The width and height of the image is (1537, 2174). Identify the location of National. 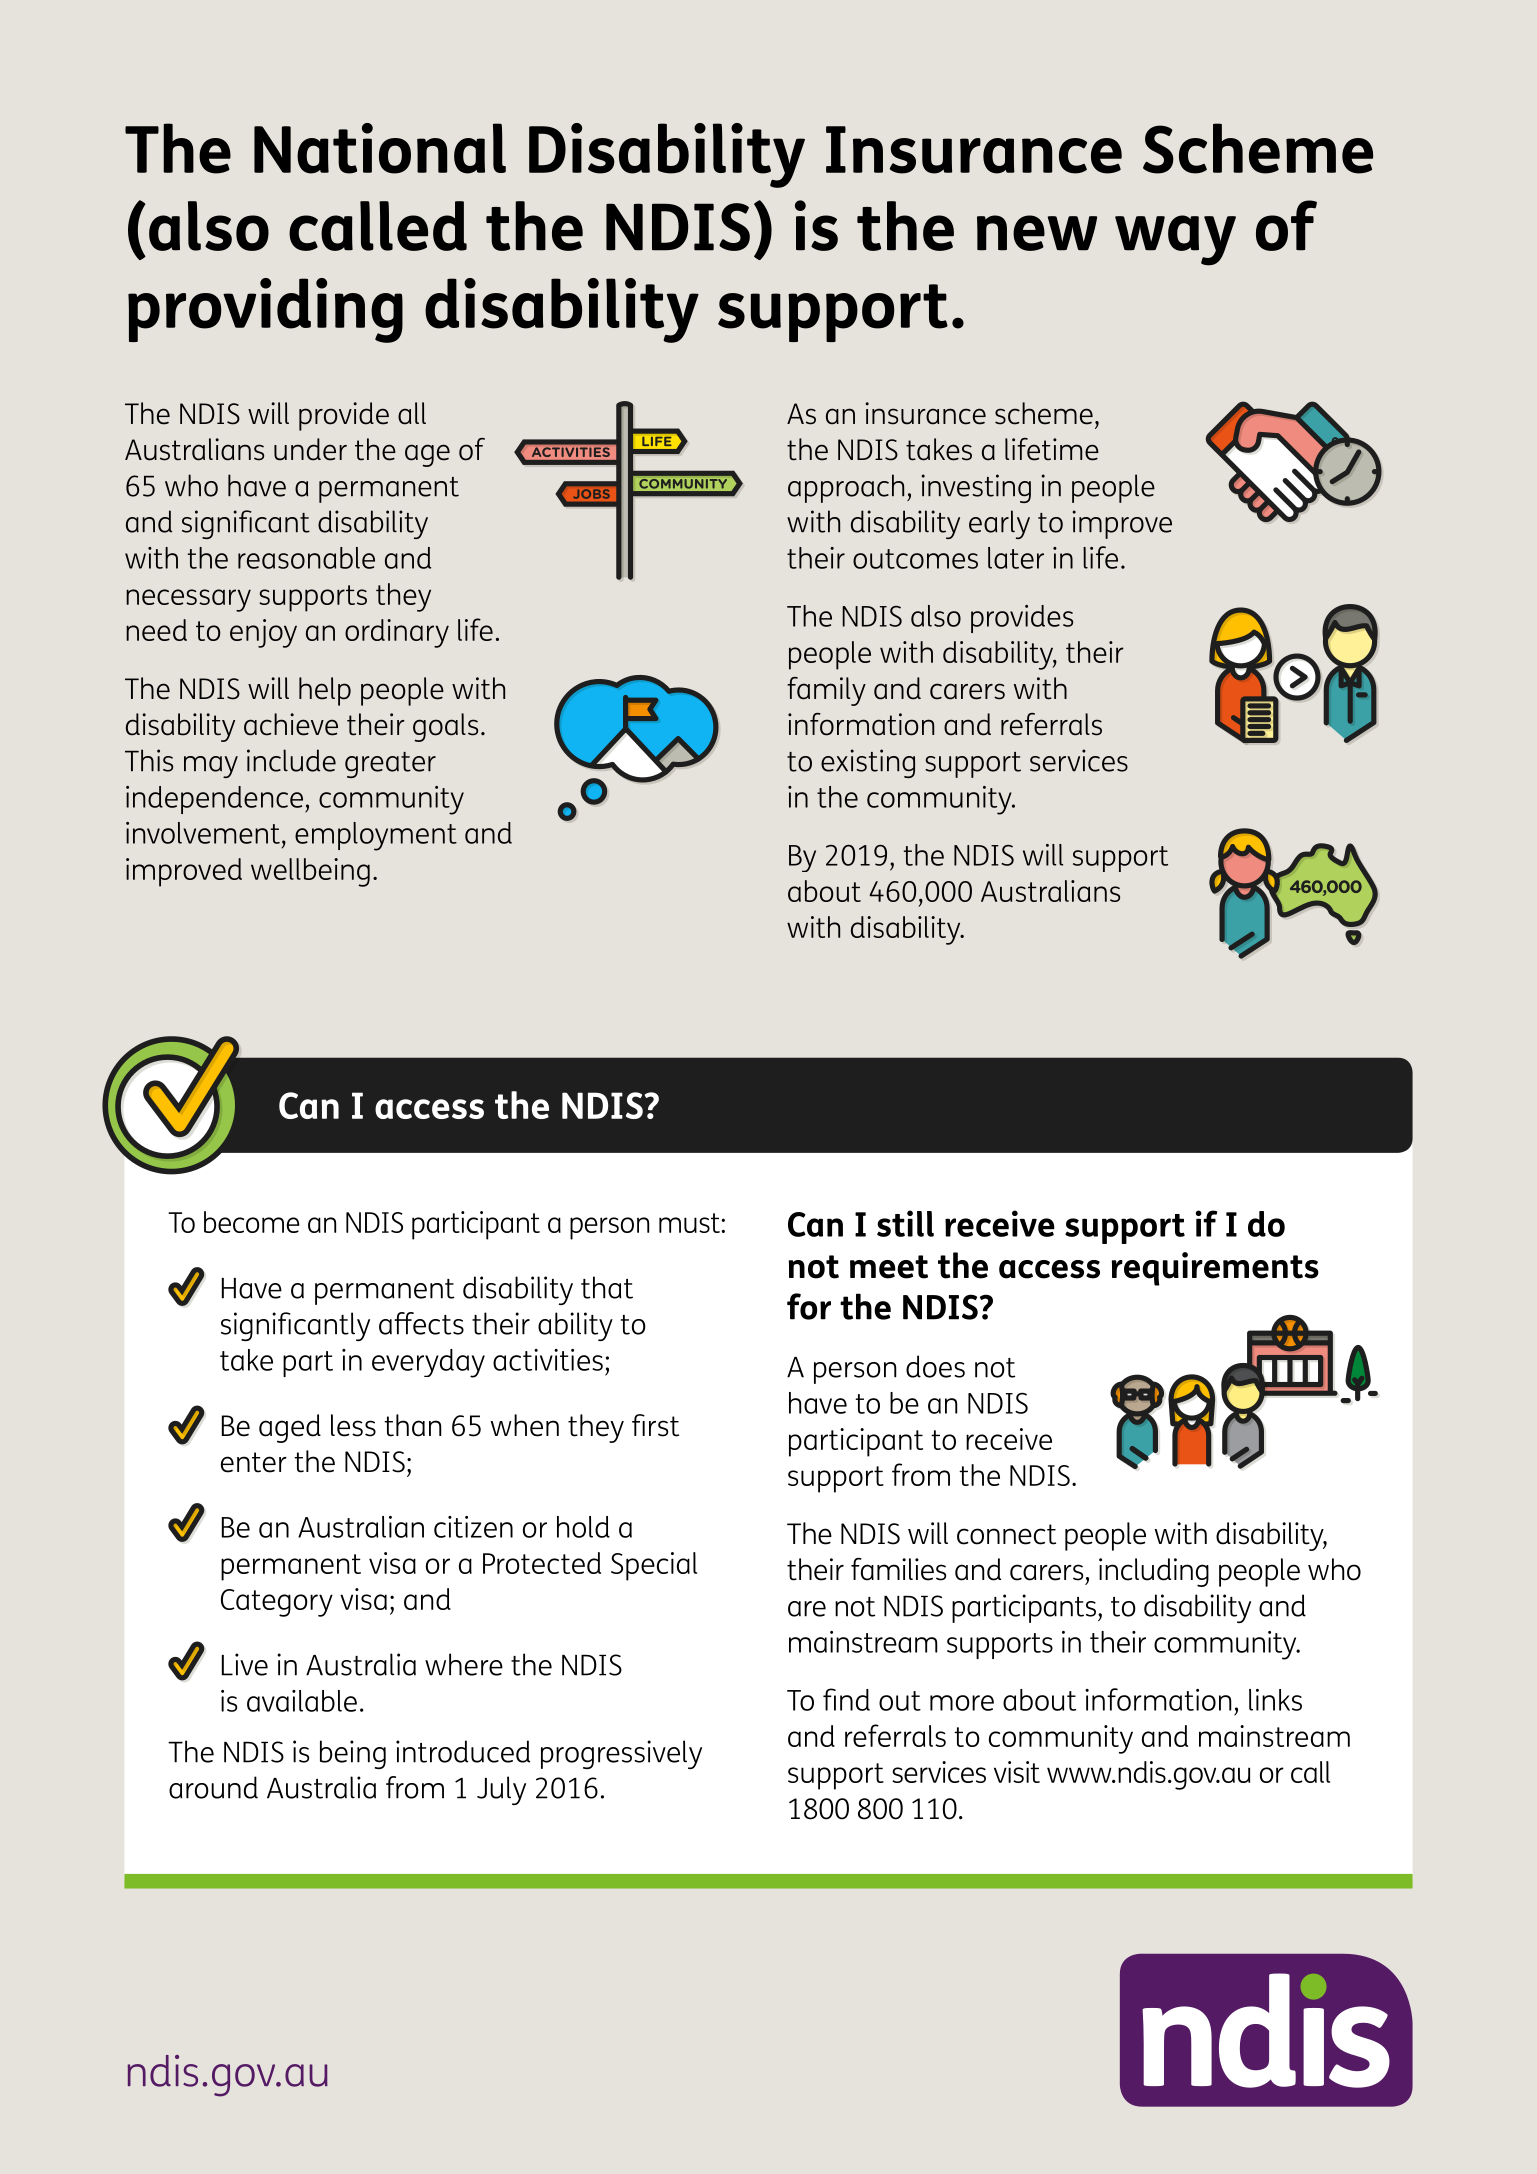
(380, 148).
